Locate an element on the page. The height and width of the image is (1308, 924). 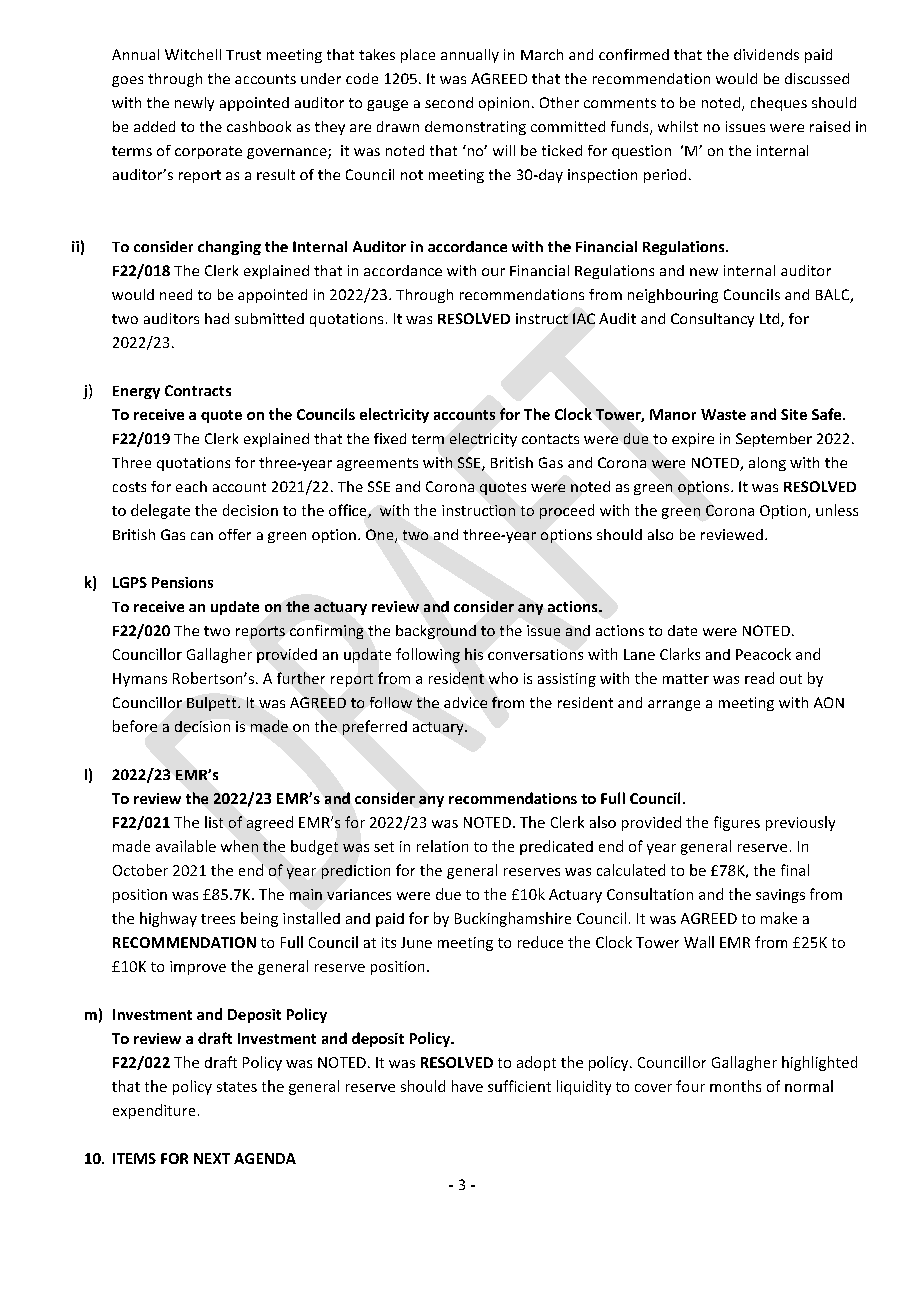
background is located at coordinates (436, 632).
